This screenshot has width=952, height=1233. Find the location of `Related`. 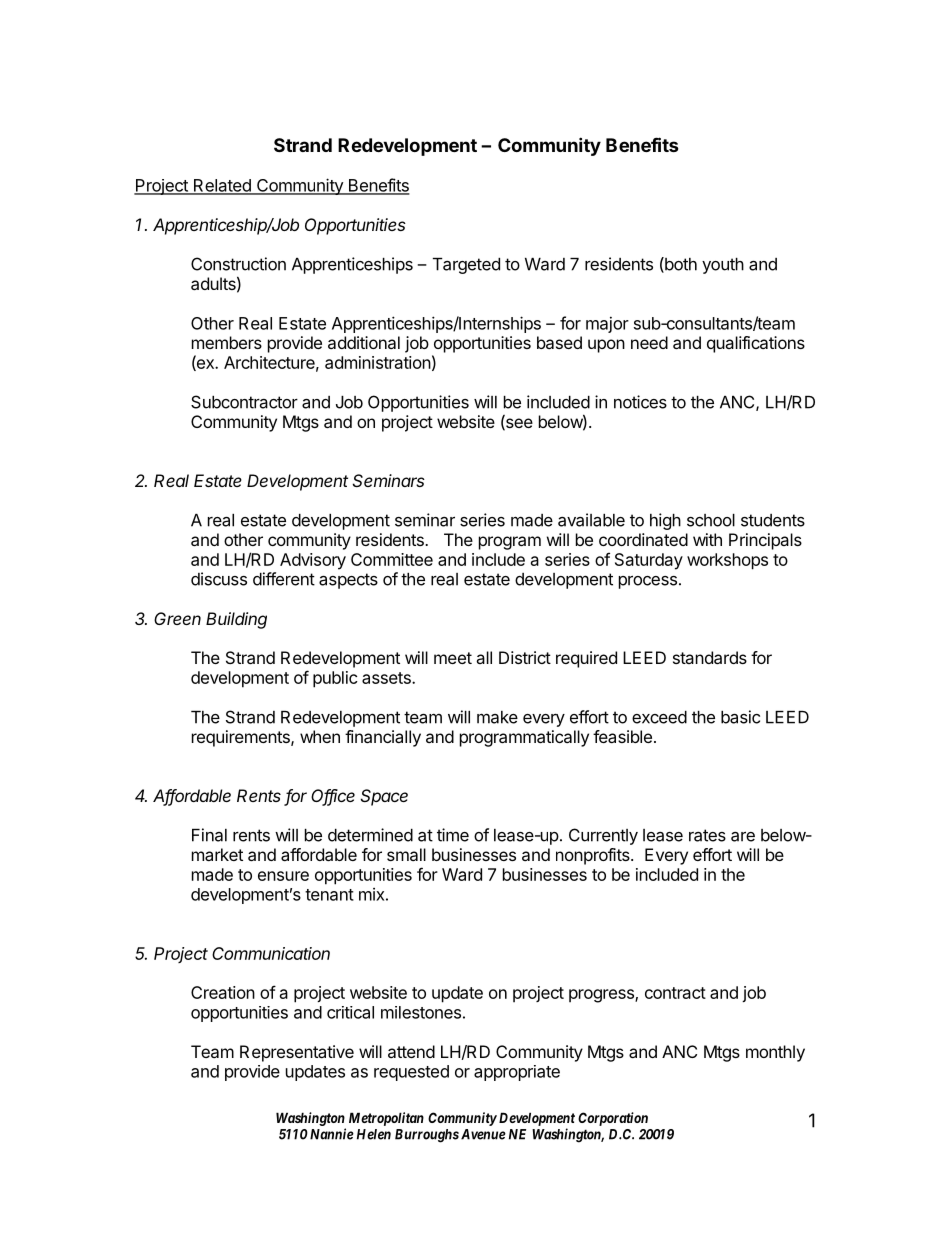

Related is located at coordinates (222, 186).
